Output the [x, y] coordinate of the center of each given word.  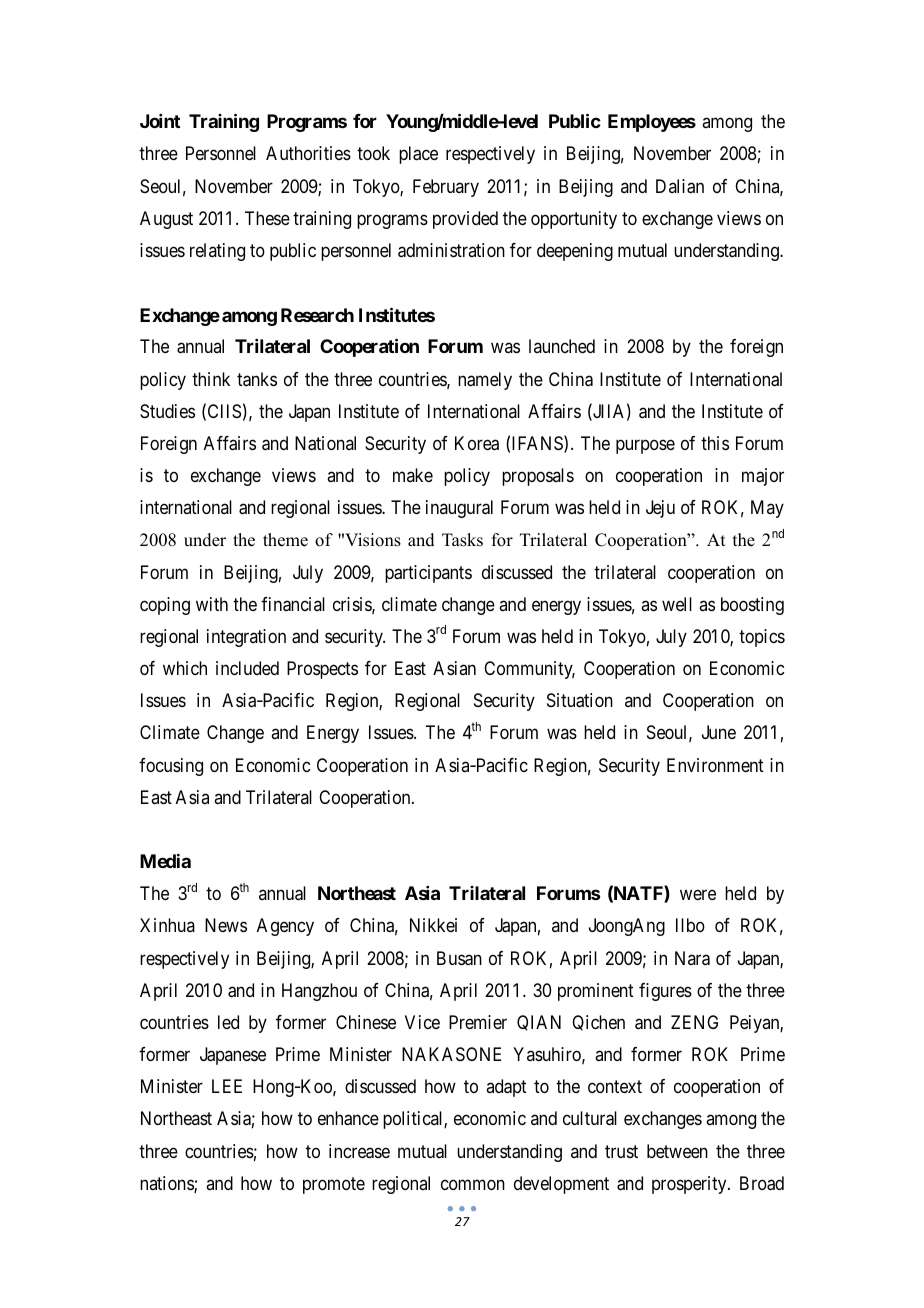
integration [246, 638]
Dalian [680, 186]
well [677, 604]
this [715, 443]
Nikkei [433, 925]
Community [529, 670]
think [211, 379]
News [226, 925]
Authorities [308, 153]
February [446, 188]
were [698, 895]
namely [485, 381]
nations [167, 1184]
